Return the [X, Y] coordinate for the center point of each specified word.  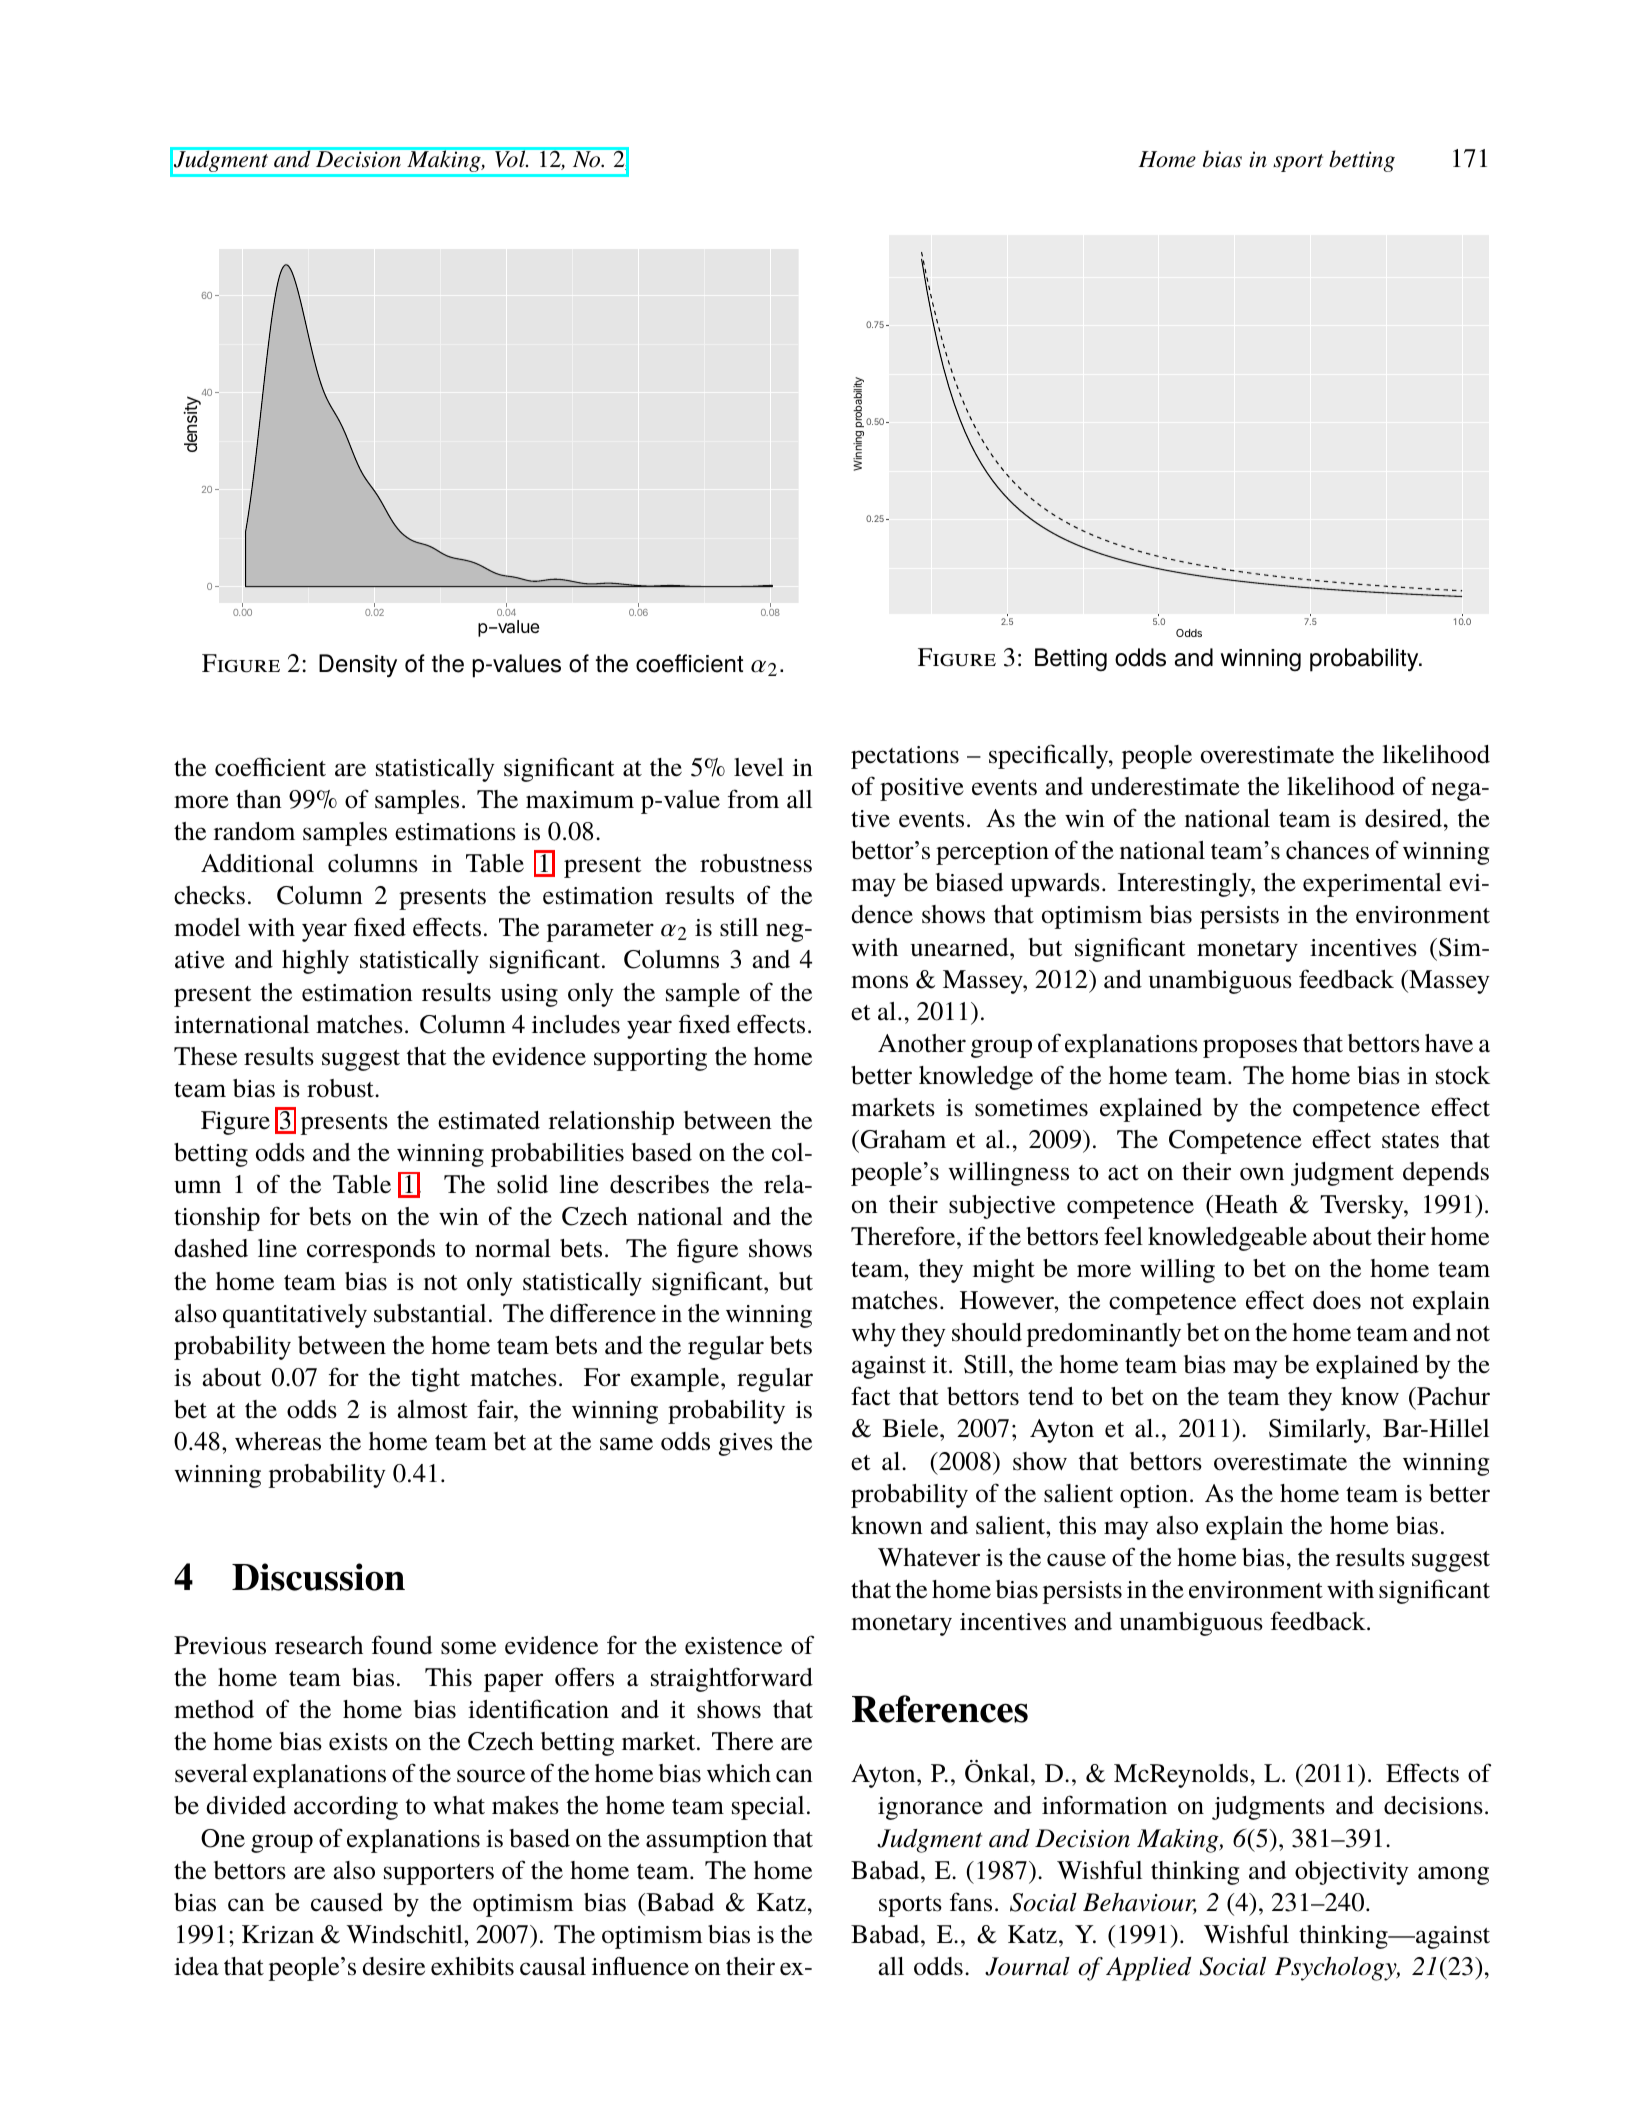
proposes [1250, 1048]
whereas [278, 1441]
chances [1327, 850]
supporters [439, 1874]
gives [746, 1444]
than [259, 799]
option [1154, 1496]
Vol [511, 159]
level [759, 767]
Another [922, 1043]
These [205, 1056]
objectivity [1352, 1873]
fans [971, 1902]
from [753, 798]
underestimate [1165, 786]
